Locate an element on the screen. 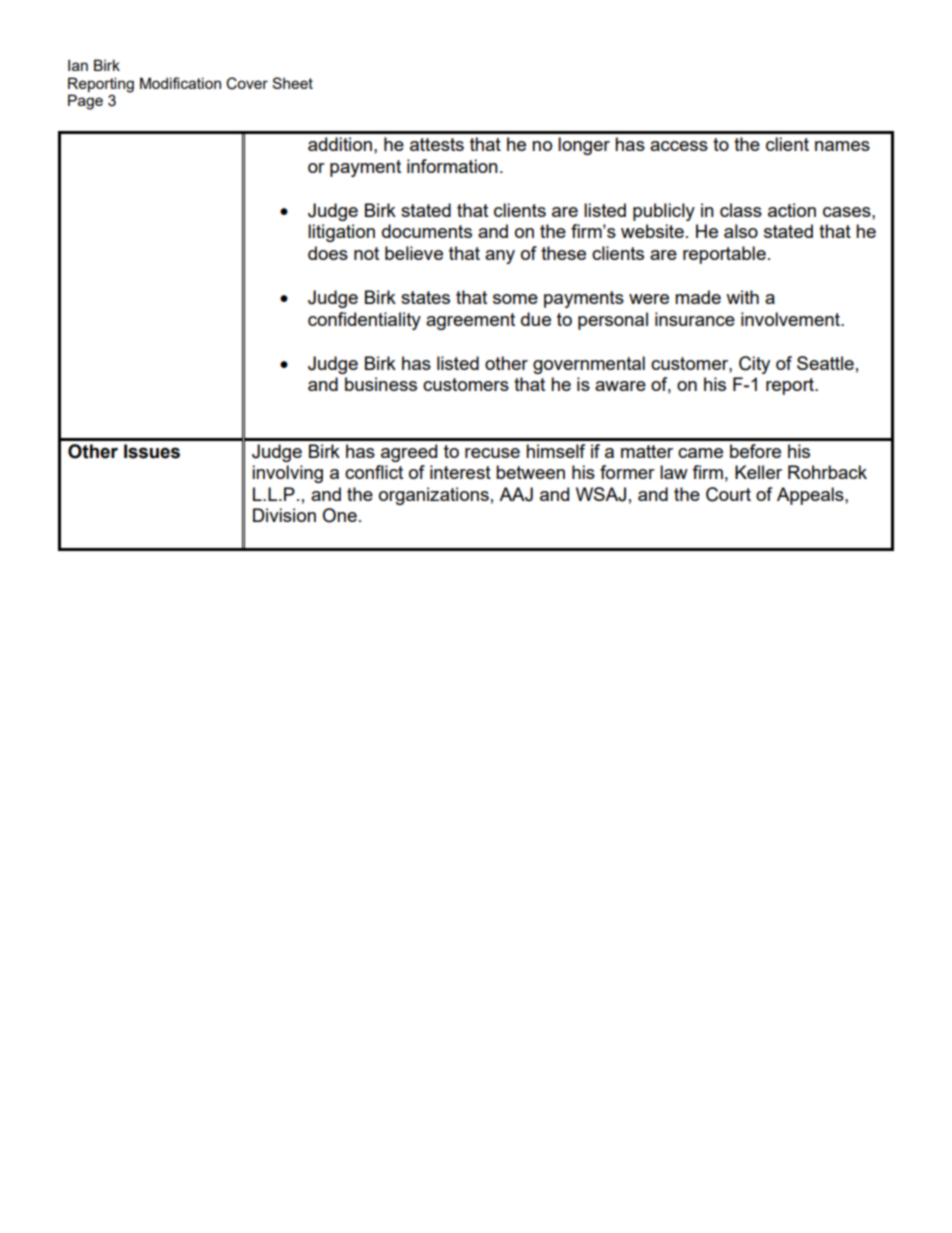  Division is located at coordinates (284, 515).
